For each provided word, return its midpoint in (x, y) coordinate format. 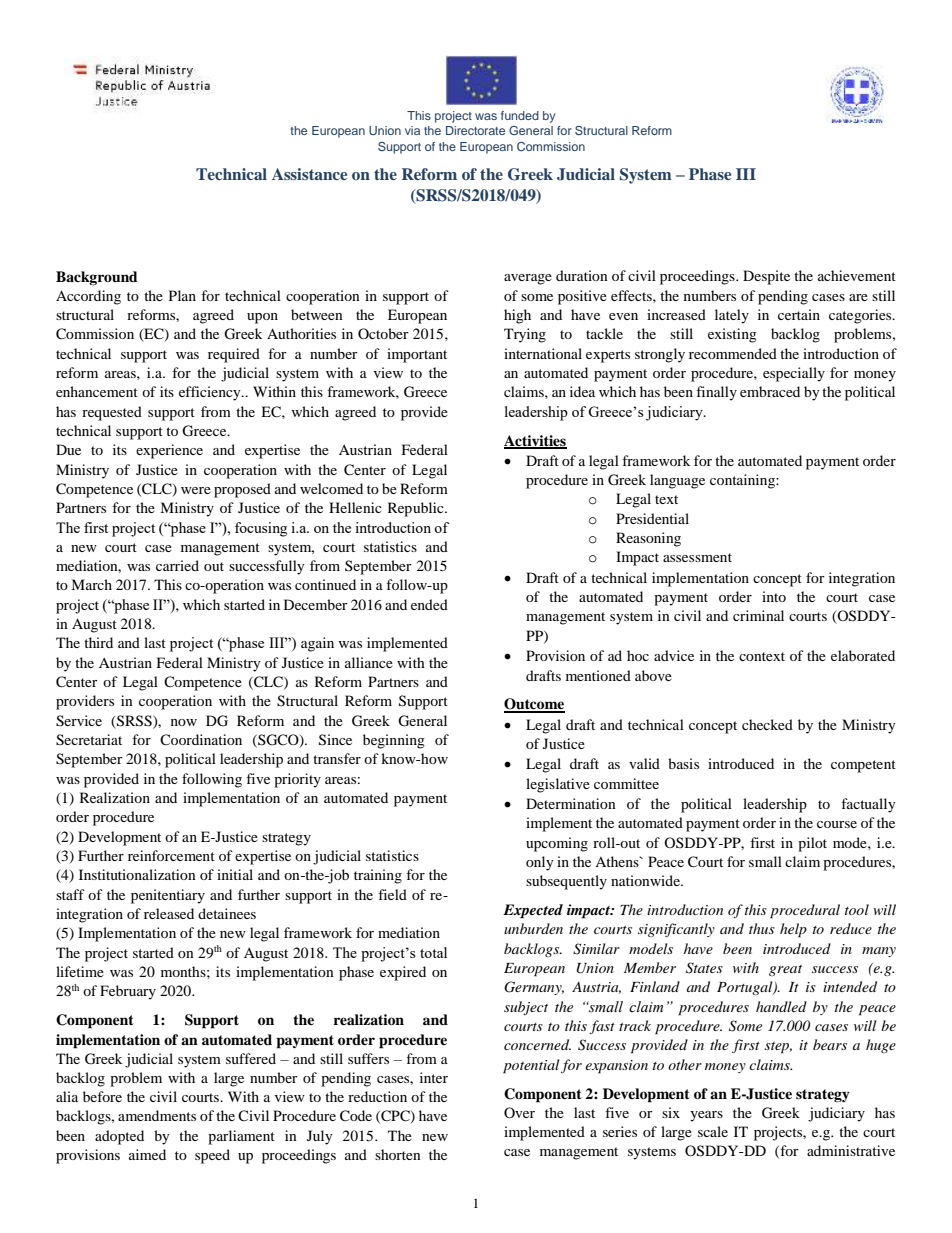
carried (177, 565)
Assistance (309, 174)
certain (799, 314)
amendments (157, 1115)
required (234, 355)
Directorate (475, 130)
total (433, 952)
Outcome (534, 705)
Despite (766, 277)
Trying (525, 335)
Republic (417, 509)
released (169, 913)
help (793, 930)
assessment (697, 557)
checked (767, 724)
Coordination (201, 739)
